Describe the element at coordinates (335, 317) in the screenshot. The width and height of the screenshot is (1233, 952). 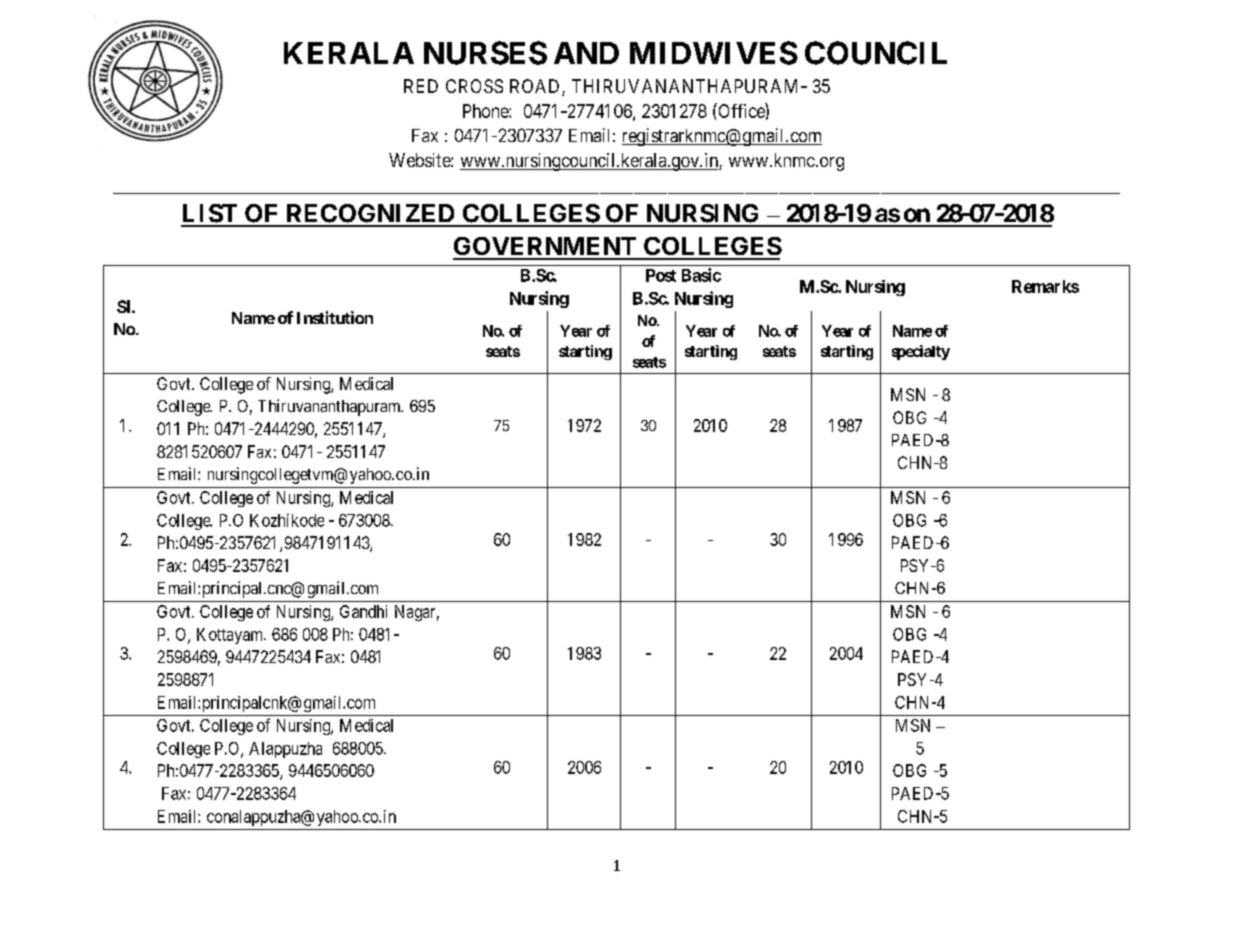
I see `Institution` at that location.
